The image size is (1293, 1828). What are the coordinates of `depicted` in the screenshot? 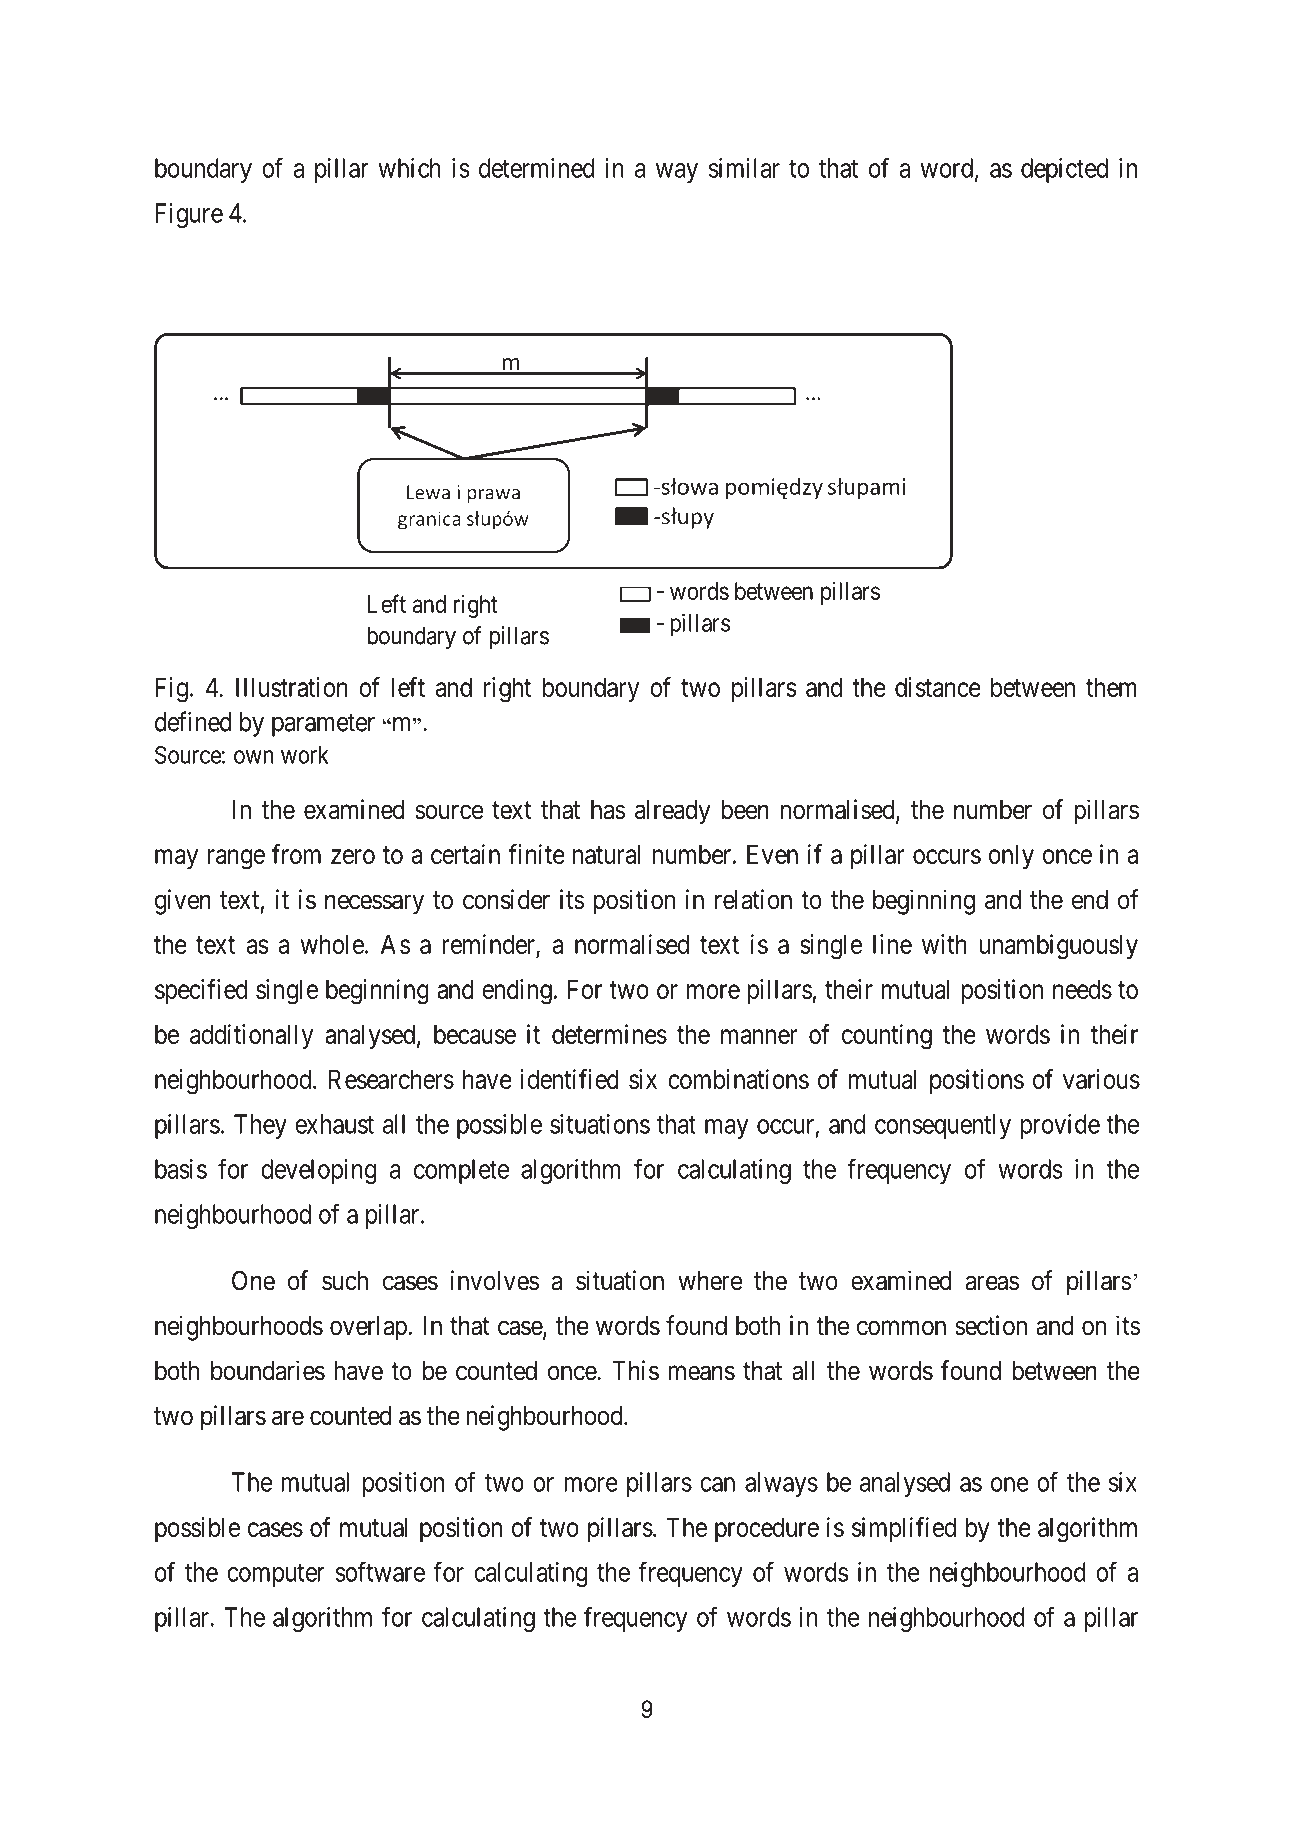 It's located at (1064, 170).
